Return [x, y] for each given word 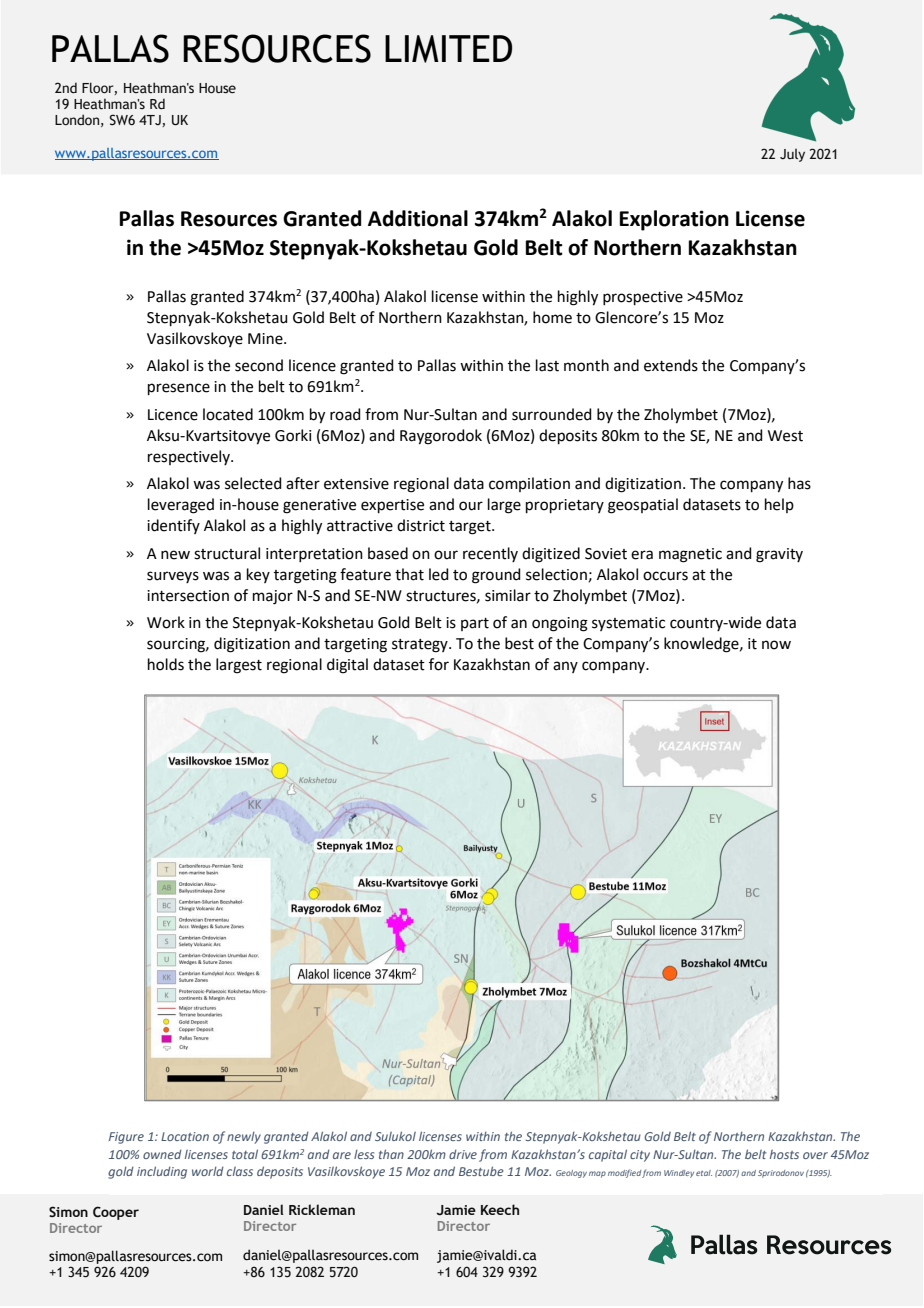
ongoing [560, 624]
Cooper [116, 1213]
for [439, 664]
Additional [418, 218]
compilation [529, 484]
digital [347, 666]
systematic [628, 624]
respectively [190, 457]
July [792, 155]
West [785, 436]
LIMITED [448, 49]
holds [166, 664]
